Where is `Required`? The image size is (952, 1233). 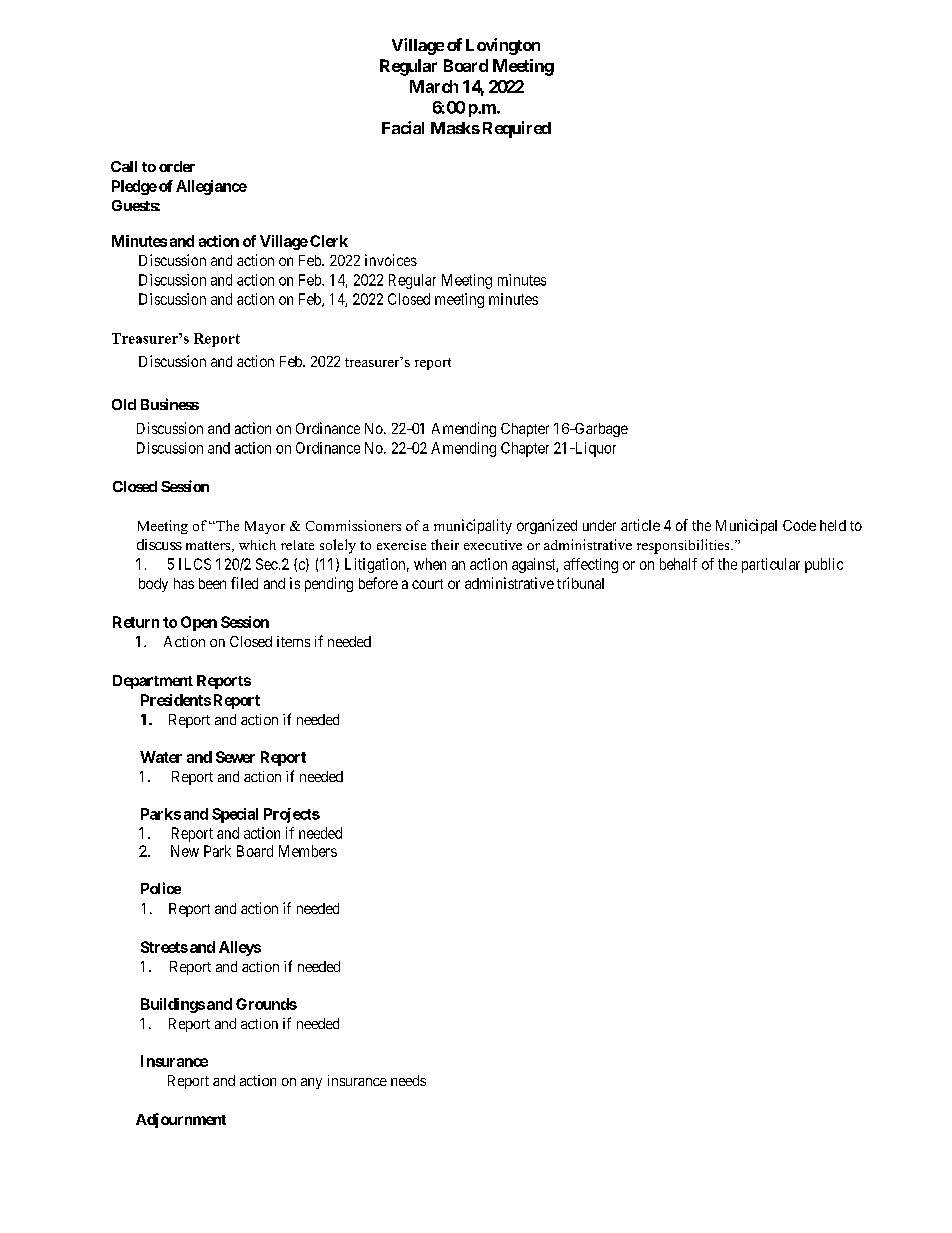 Required is located at coordinates (517, 129).
